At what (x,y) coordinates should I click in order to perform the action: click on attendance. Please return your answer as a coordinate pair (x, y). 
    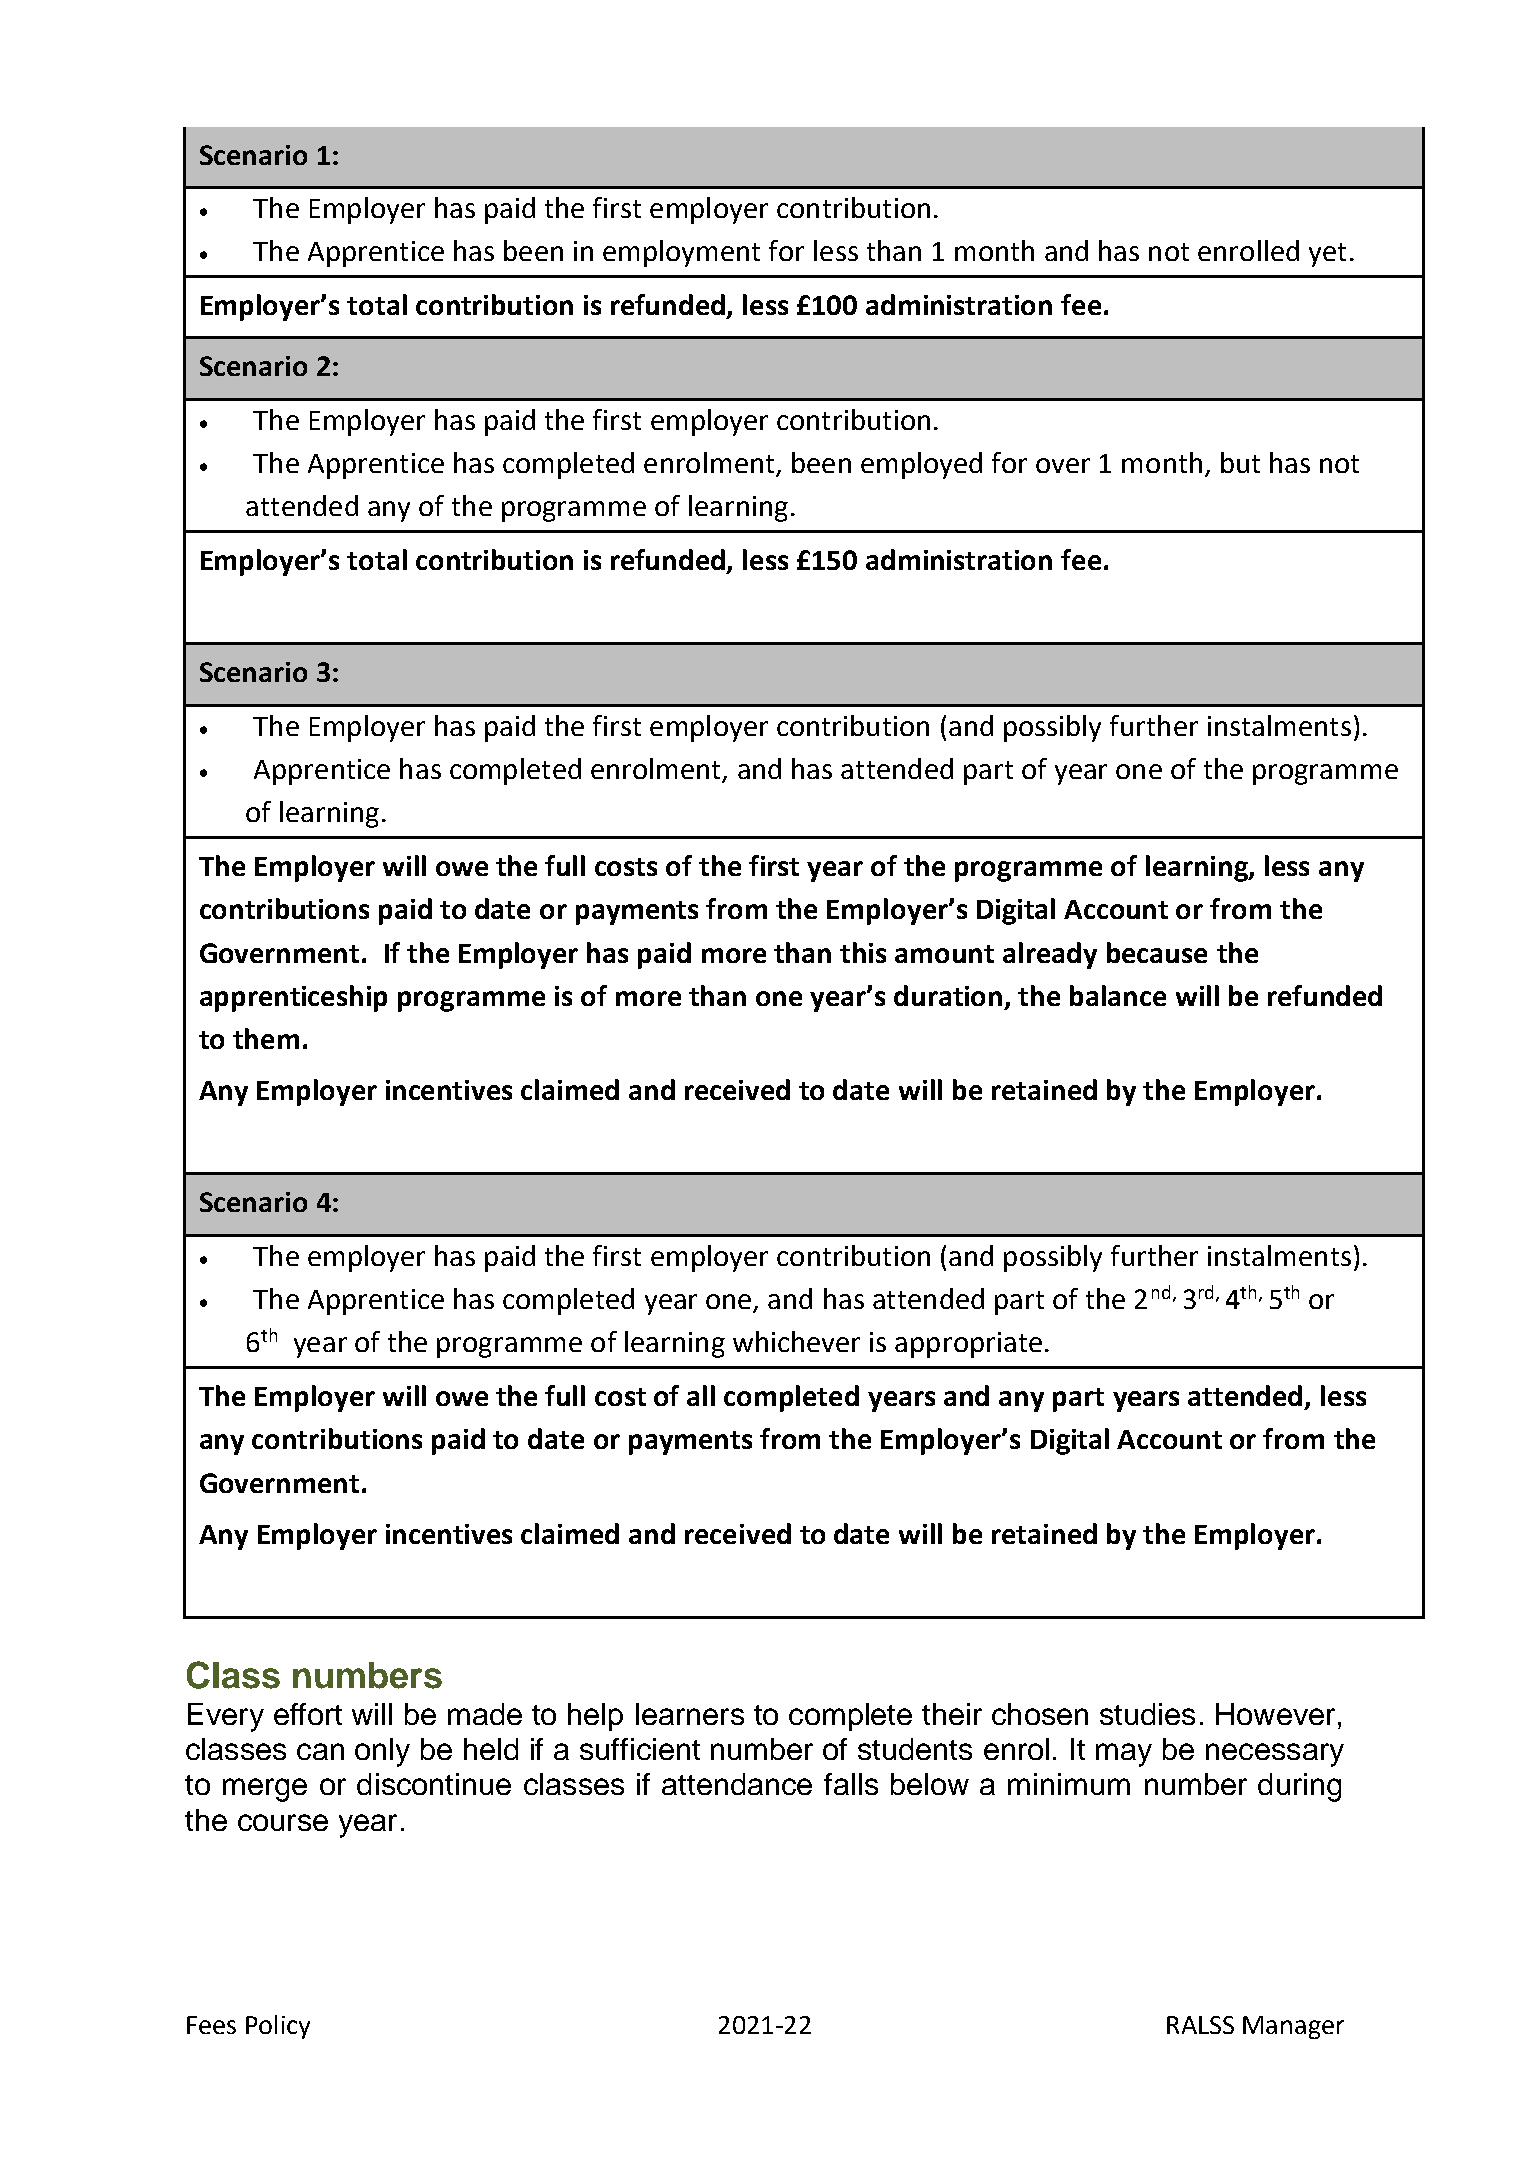
    Looking at the image, I should click on (737, 1784).
